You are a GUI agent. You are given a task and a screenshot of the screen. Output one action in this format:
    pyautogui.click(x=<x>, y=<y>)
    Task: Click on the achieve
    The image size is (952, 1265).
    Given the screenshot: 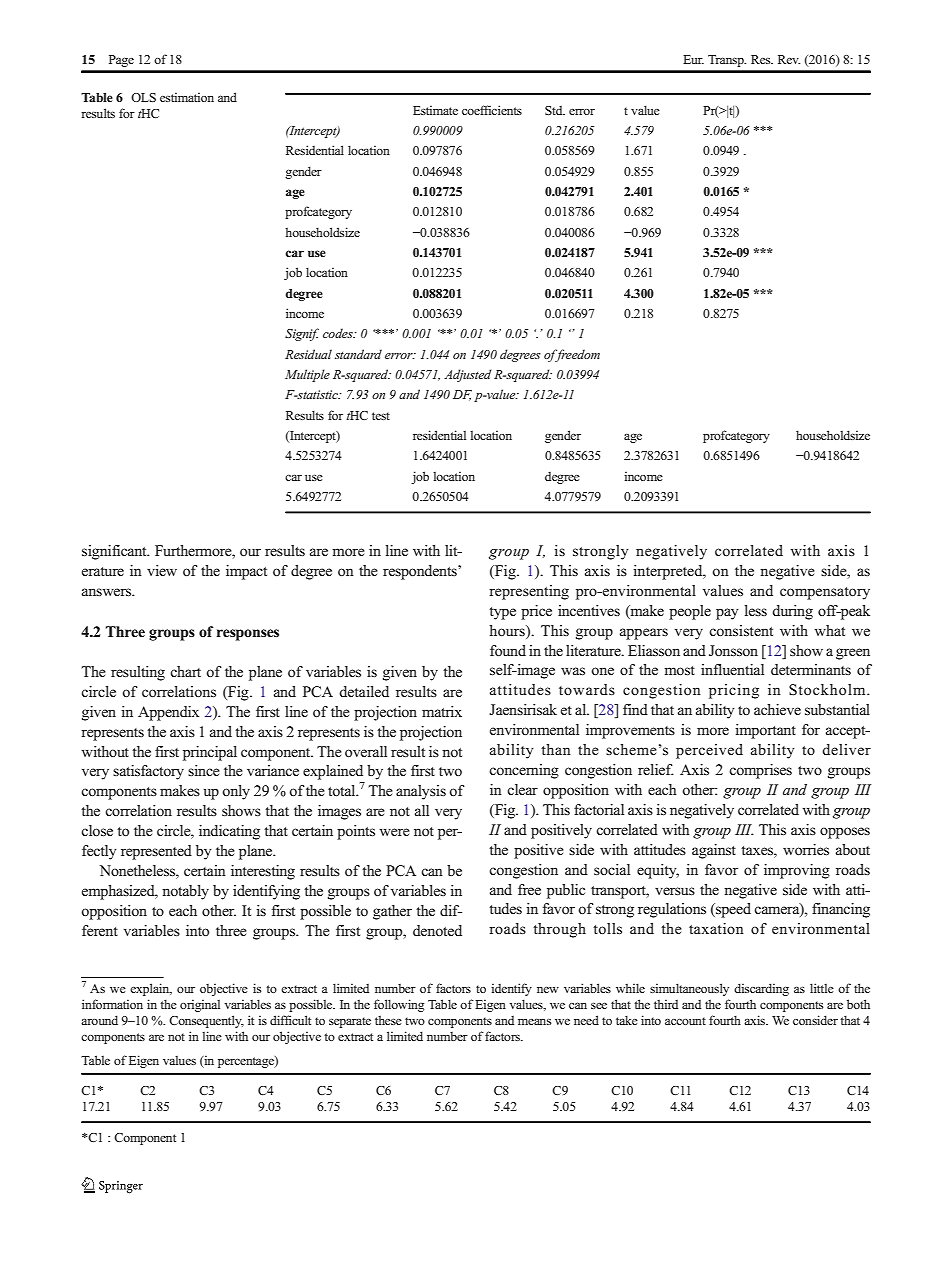 What is the action you would take?
    pyautogui.click(x=777, y=709)
